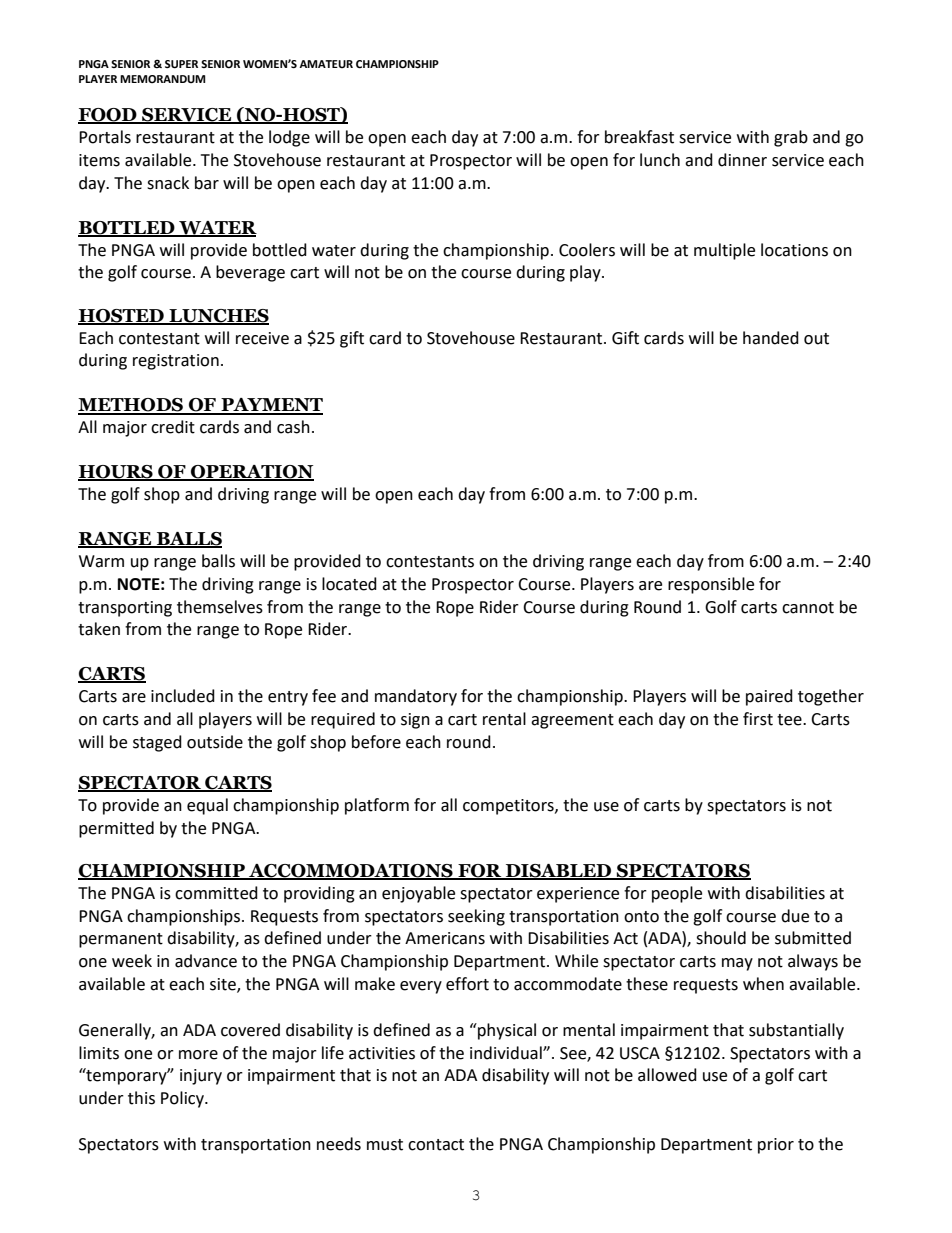 This document has width=952, height=1233. What do you see at coordinates (326, 64) in the document?
I see `AMATEUR` at bounding box center [326, 64].
